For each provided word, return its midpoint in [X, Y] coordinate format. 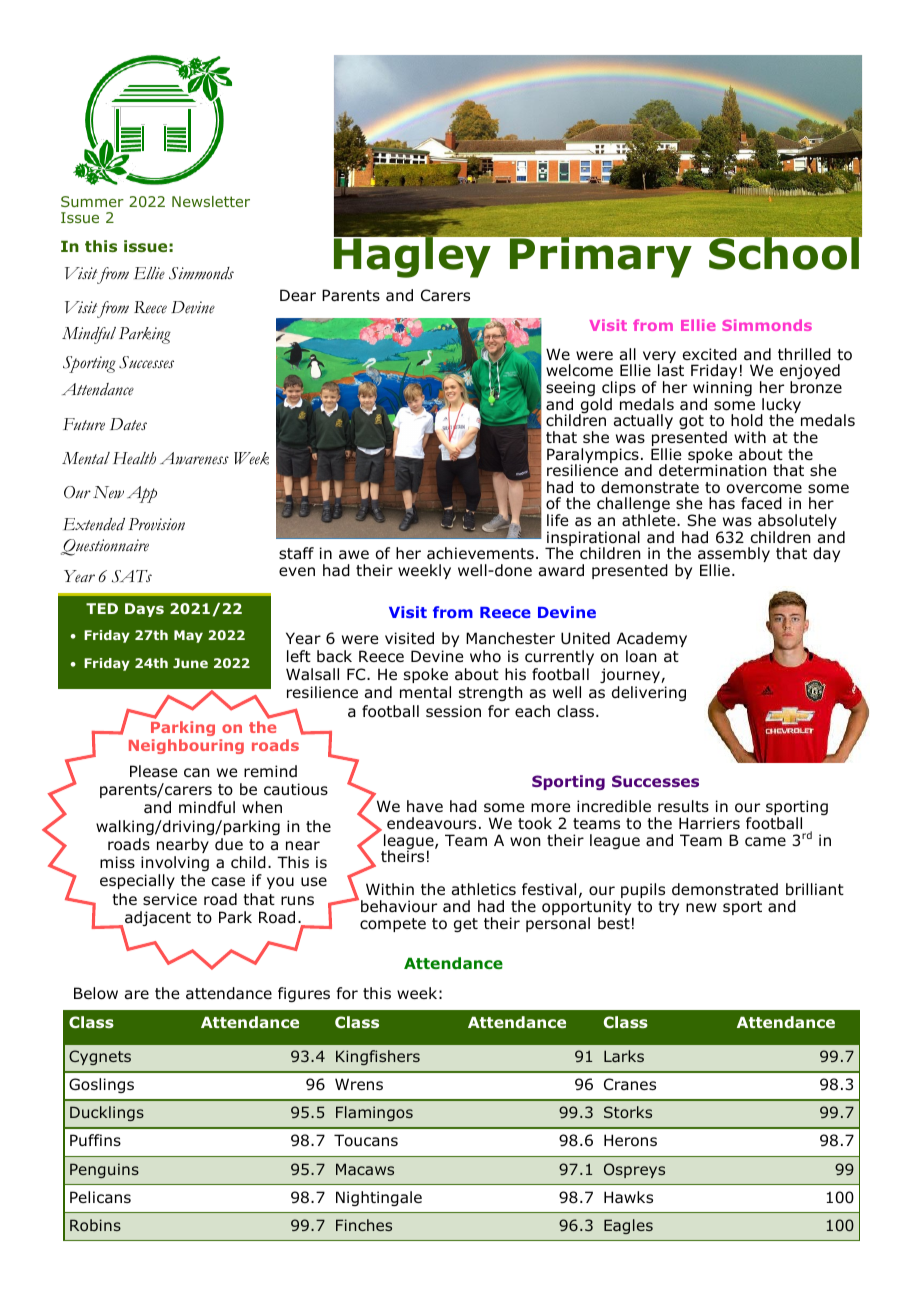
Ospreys [634, 1170]
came [765, 841]
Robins [95, 1225]
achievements [480, 553]
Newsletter [211, 201]
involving [175, 863]
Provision [156, 524]
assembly [734, 556]
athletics [484, 889]
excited [710, 354]
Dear [298, 295]
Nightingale [379, 1198]
